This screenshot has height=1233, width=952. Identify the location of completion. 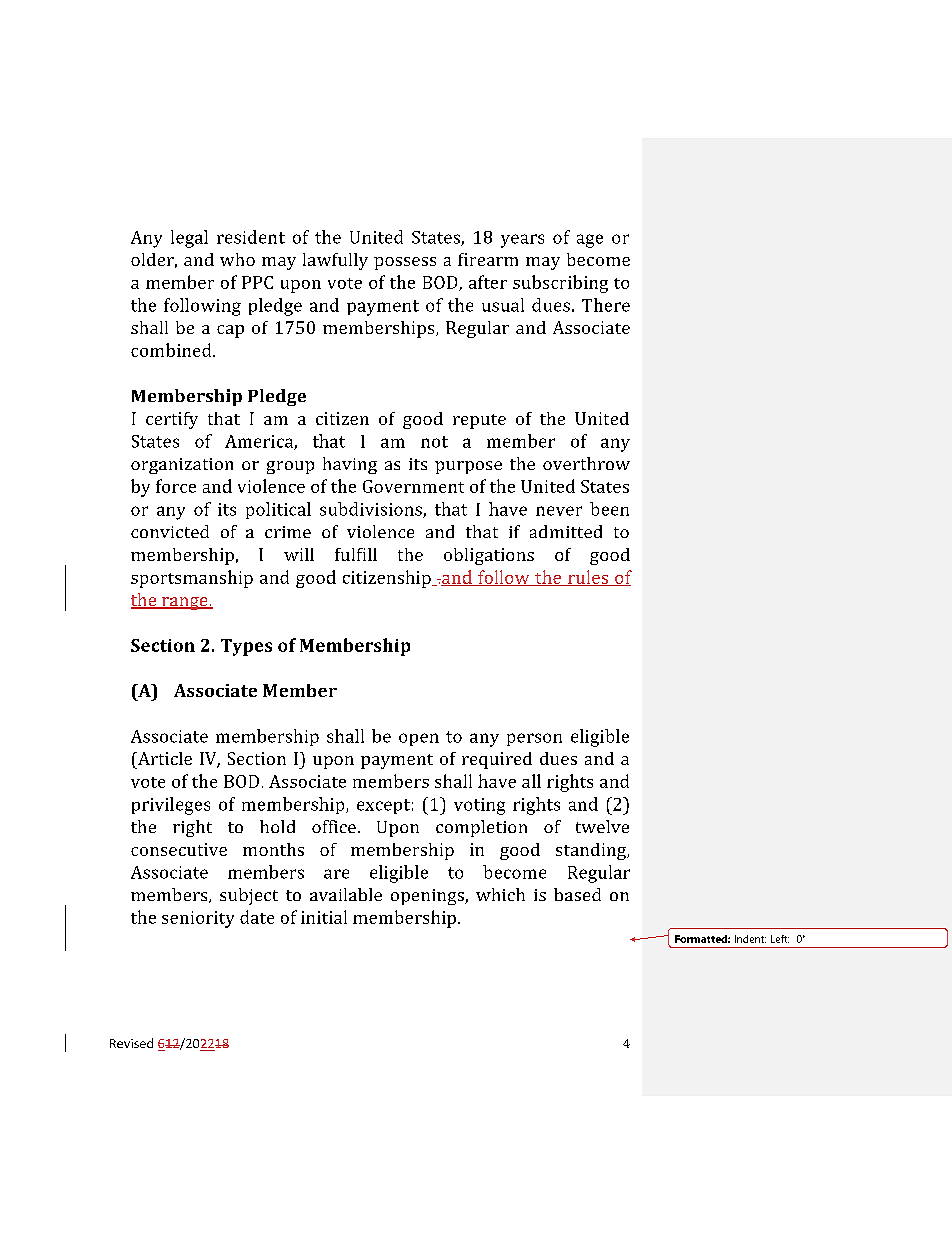
(481, 828).
